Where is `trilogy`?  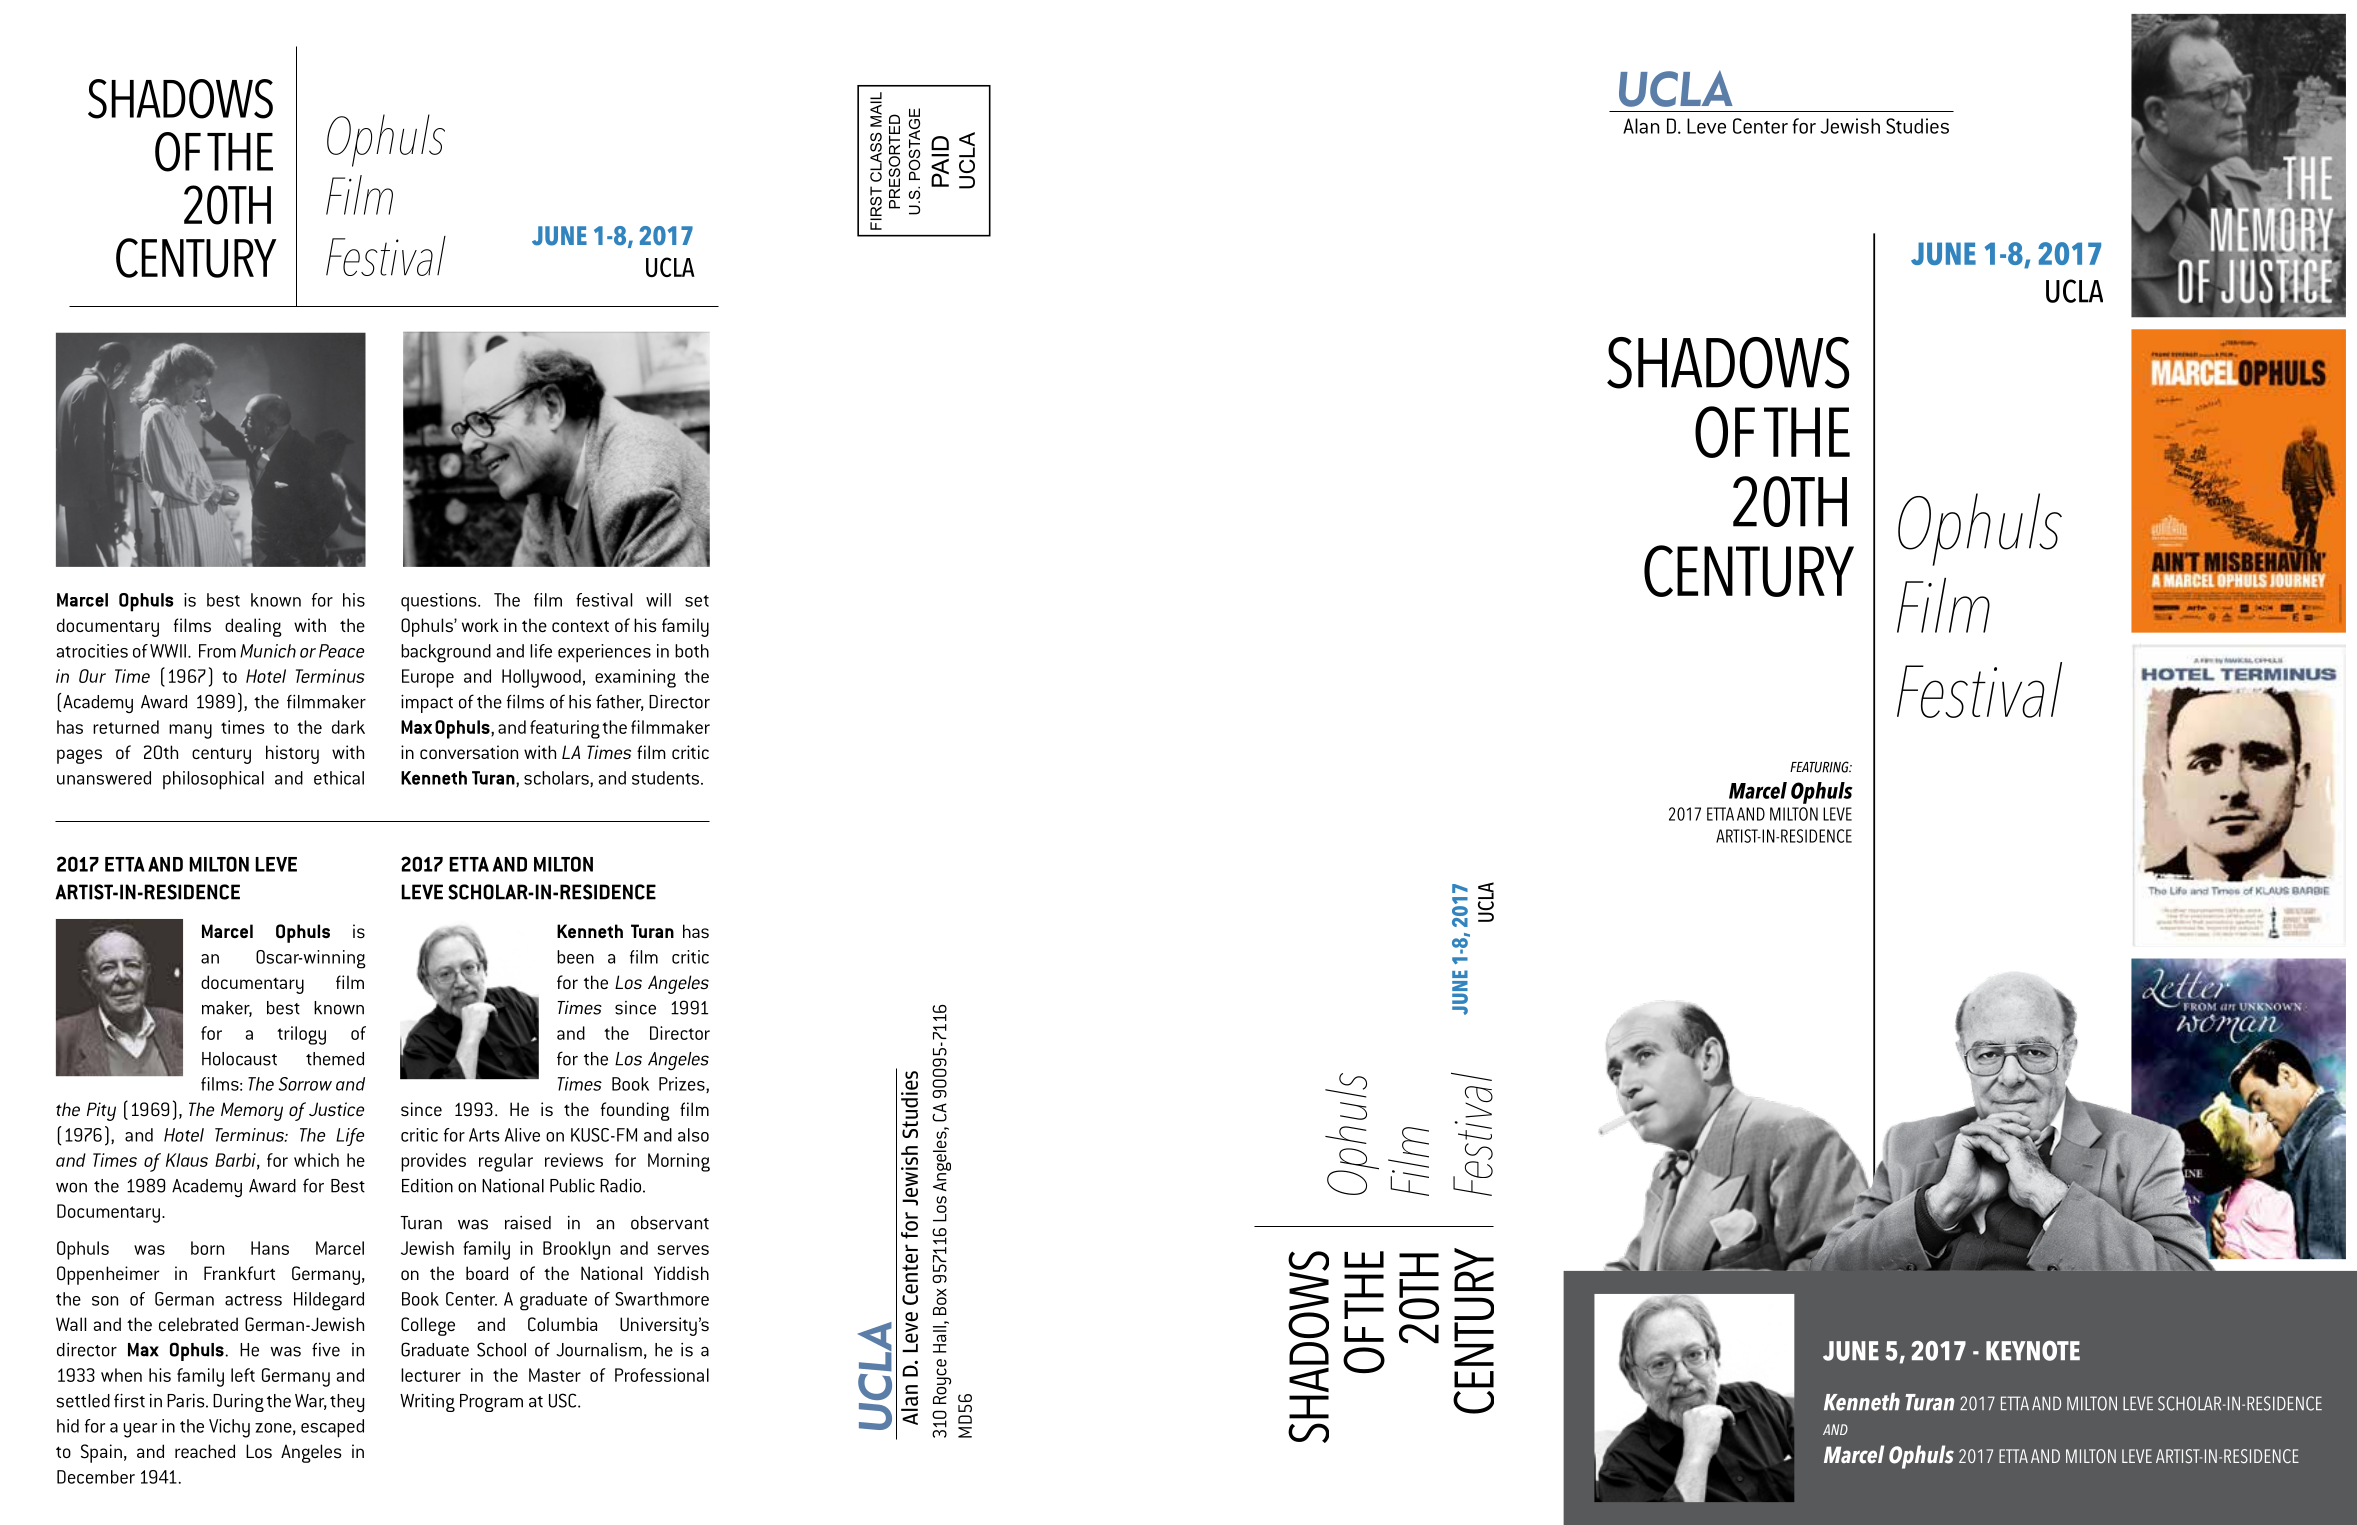 trilogy is located at coordinates (301, 1035).
